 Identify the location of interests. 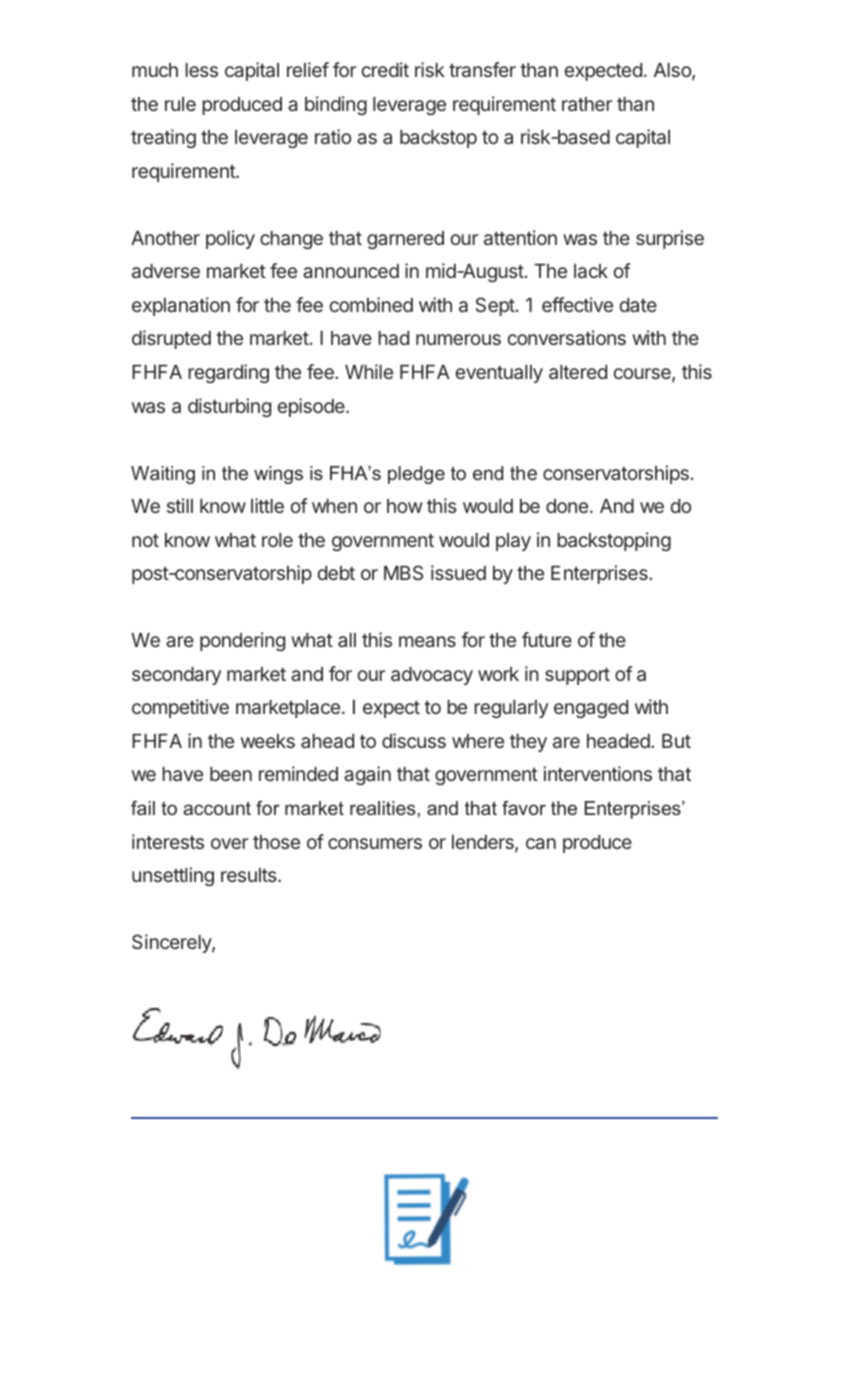
(168, 841).
